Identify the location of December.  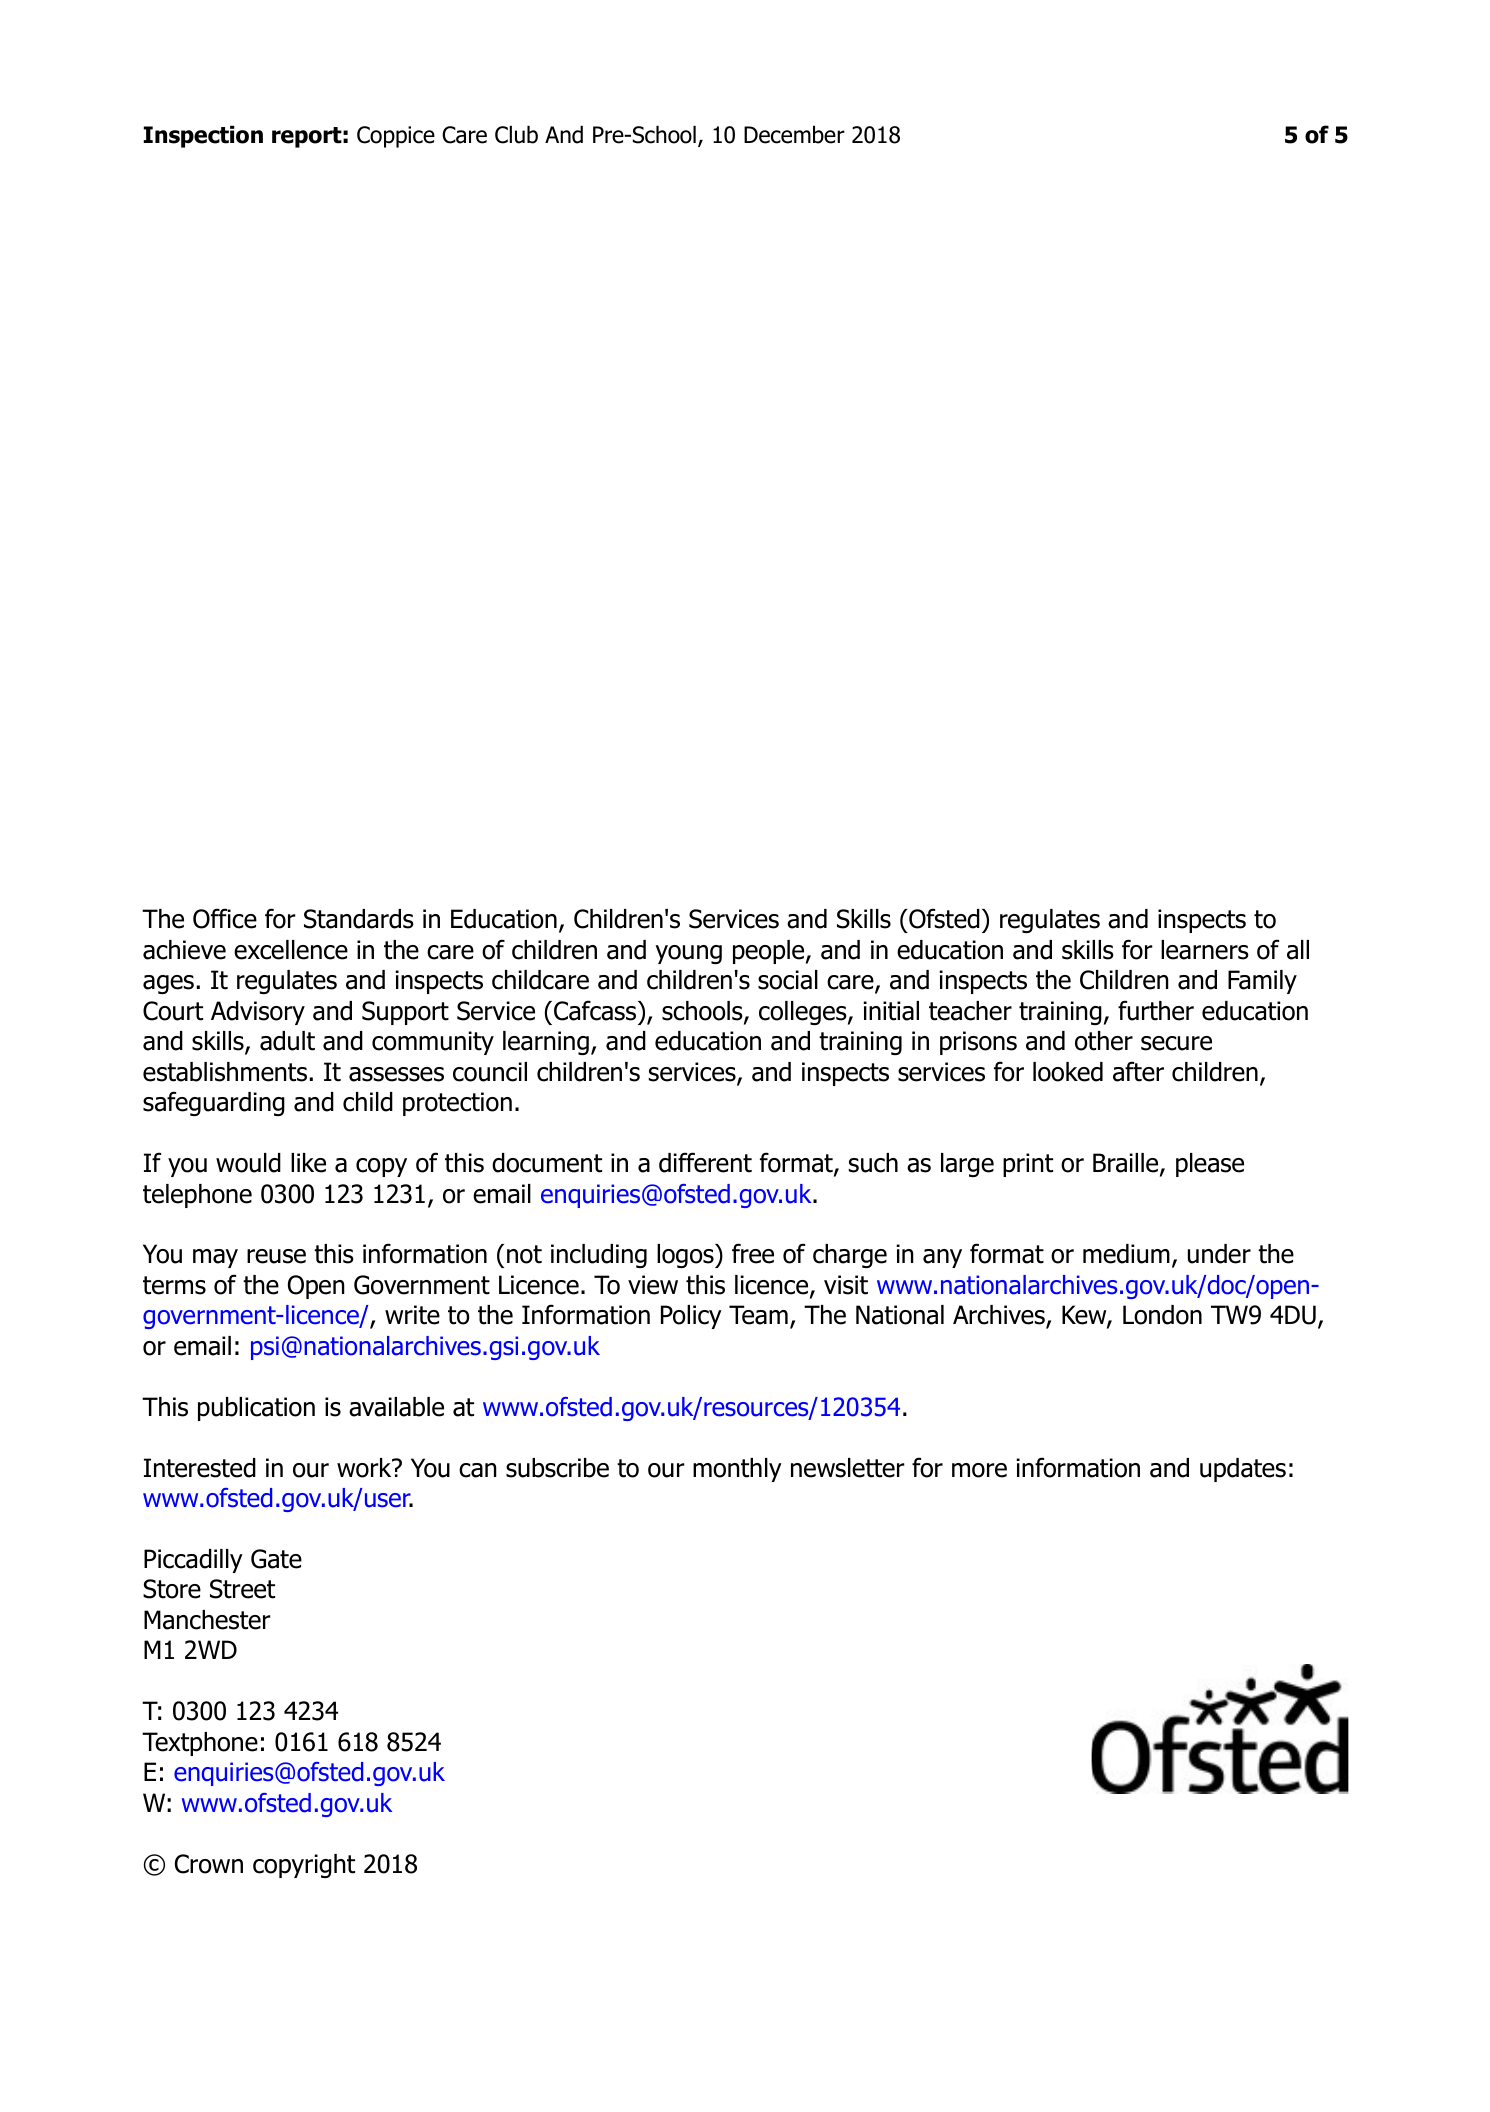
(794, 134).
